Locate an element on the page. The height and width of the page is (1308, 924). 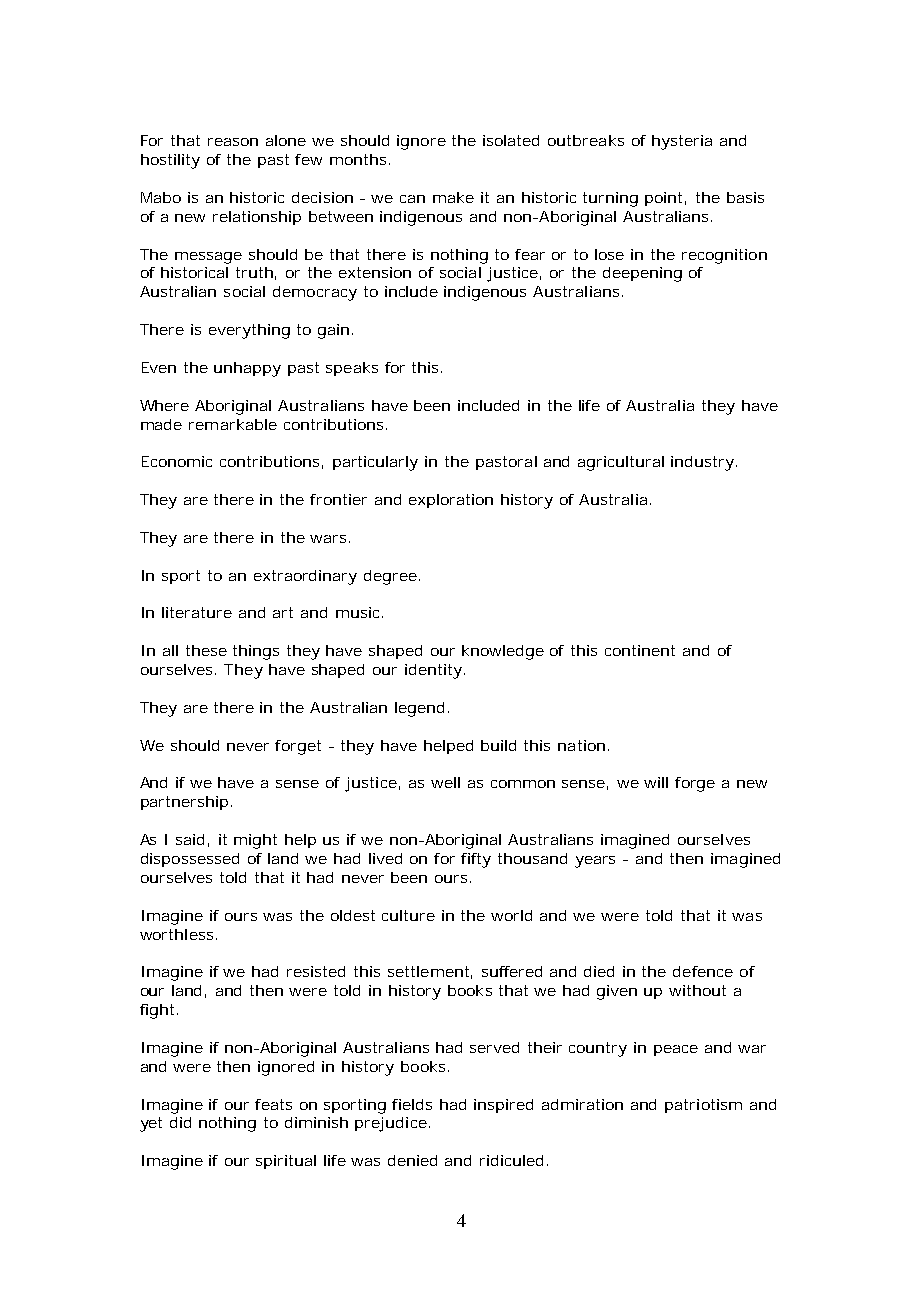
did is located at coordinates (180, 1122).
